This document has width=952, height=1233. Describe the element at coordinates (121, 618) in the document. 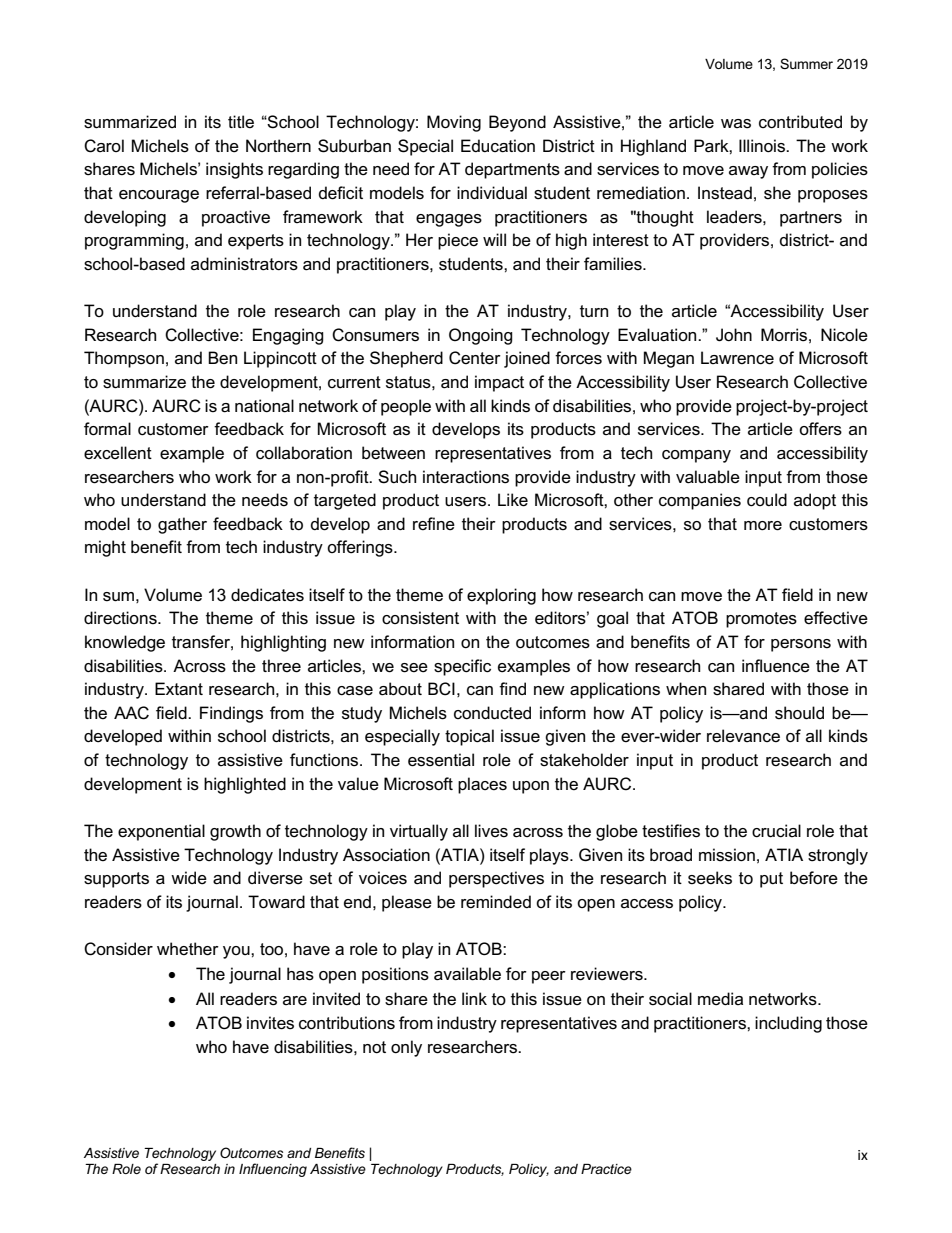

I see `directions` at that location.
